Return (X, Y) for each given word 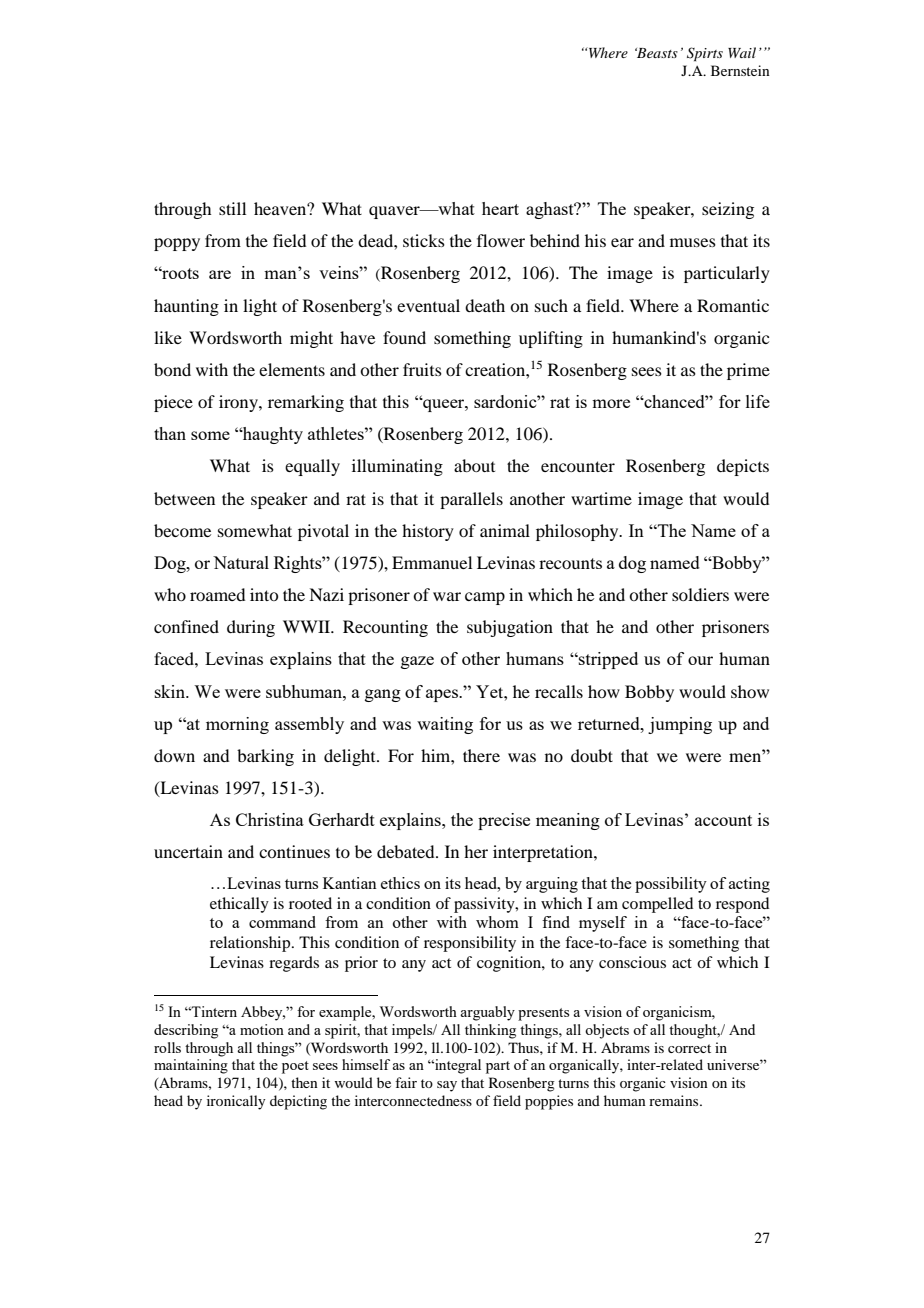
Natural (241, 562)
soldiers (700, 594)
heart (500, 208)
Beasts (656, 53)
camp (485, 598)
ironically (236, 1102)
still (232, 208)
